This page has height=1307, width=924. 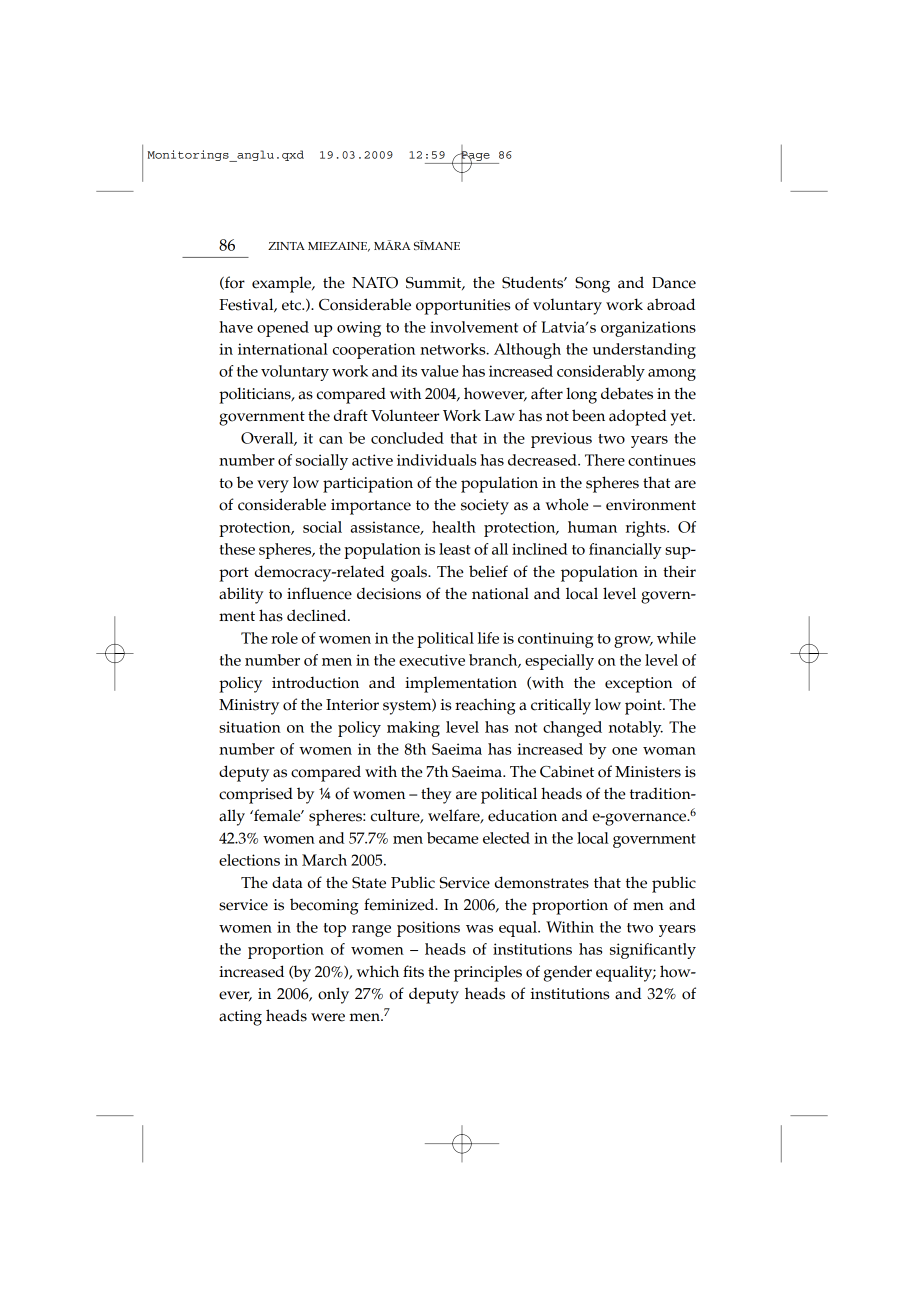 I want to click on only, so click(x=333, y=995).
